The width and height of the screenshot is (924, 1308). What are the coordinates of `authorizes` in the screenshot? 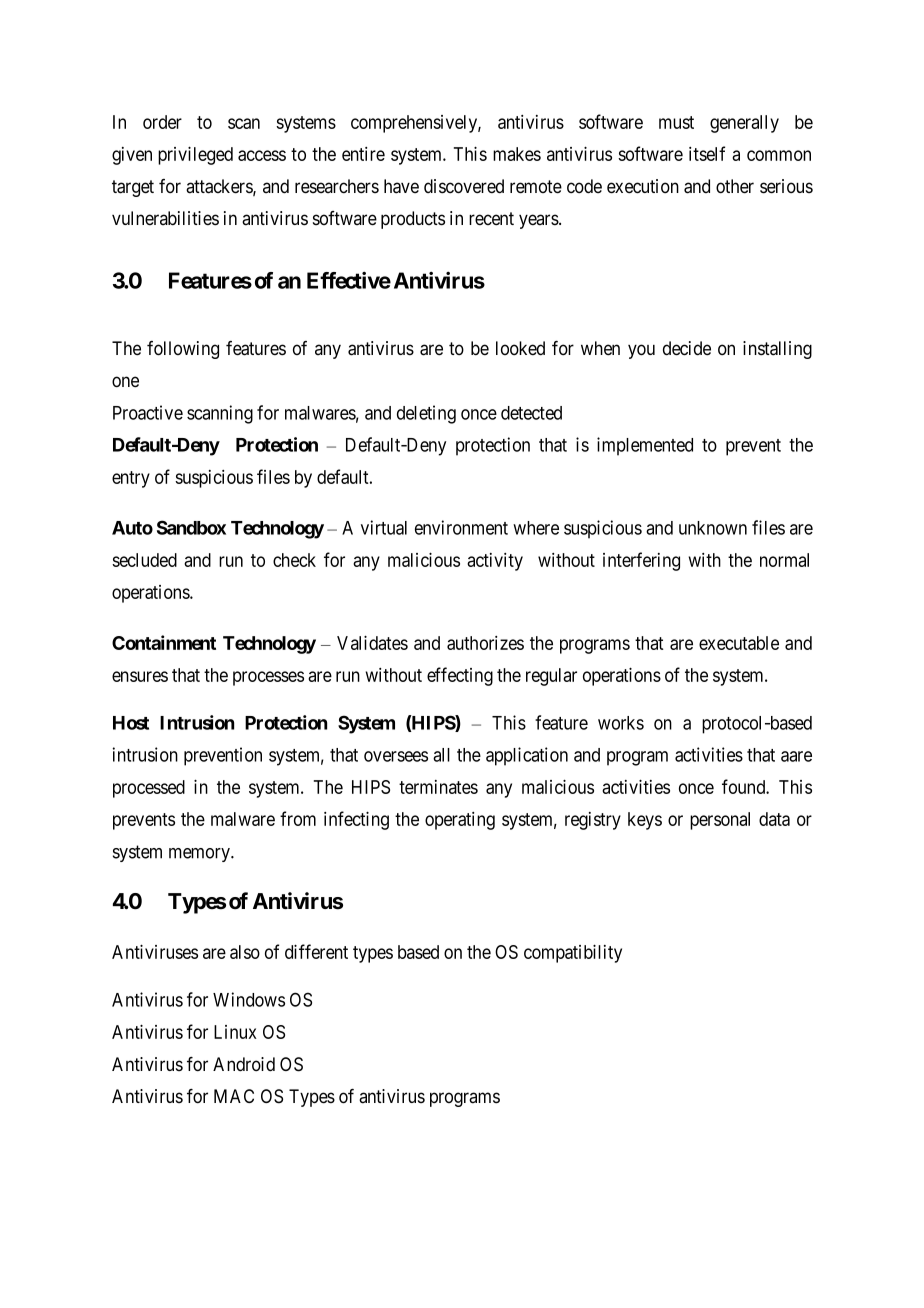 It's located at (485, 643).
